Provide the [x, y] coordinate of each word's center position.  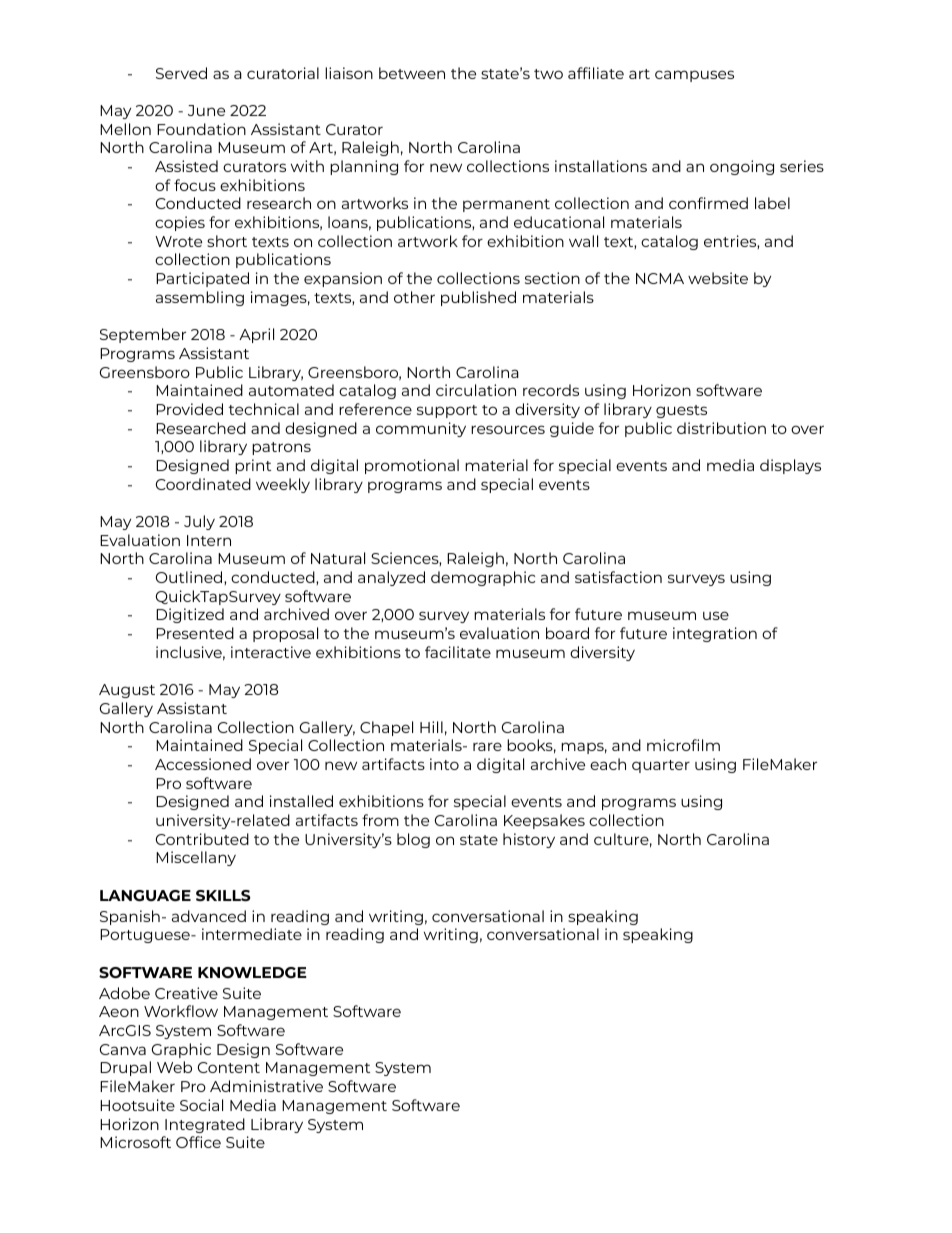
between [412, 73]
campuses [694, 76]
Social [201, 1105]
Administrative [266, 1086]
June [206, 110]
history [529, 840]
